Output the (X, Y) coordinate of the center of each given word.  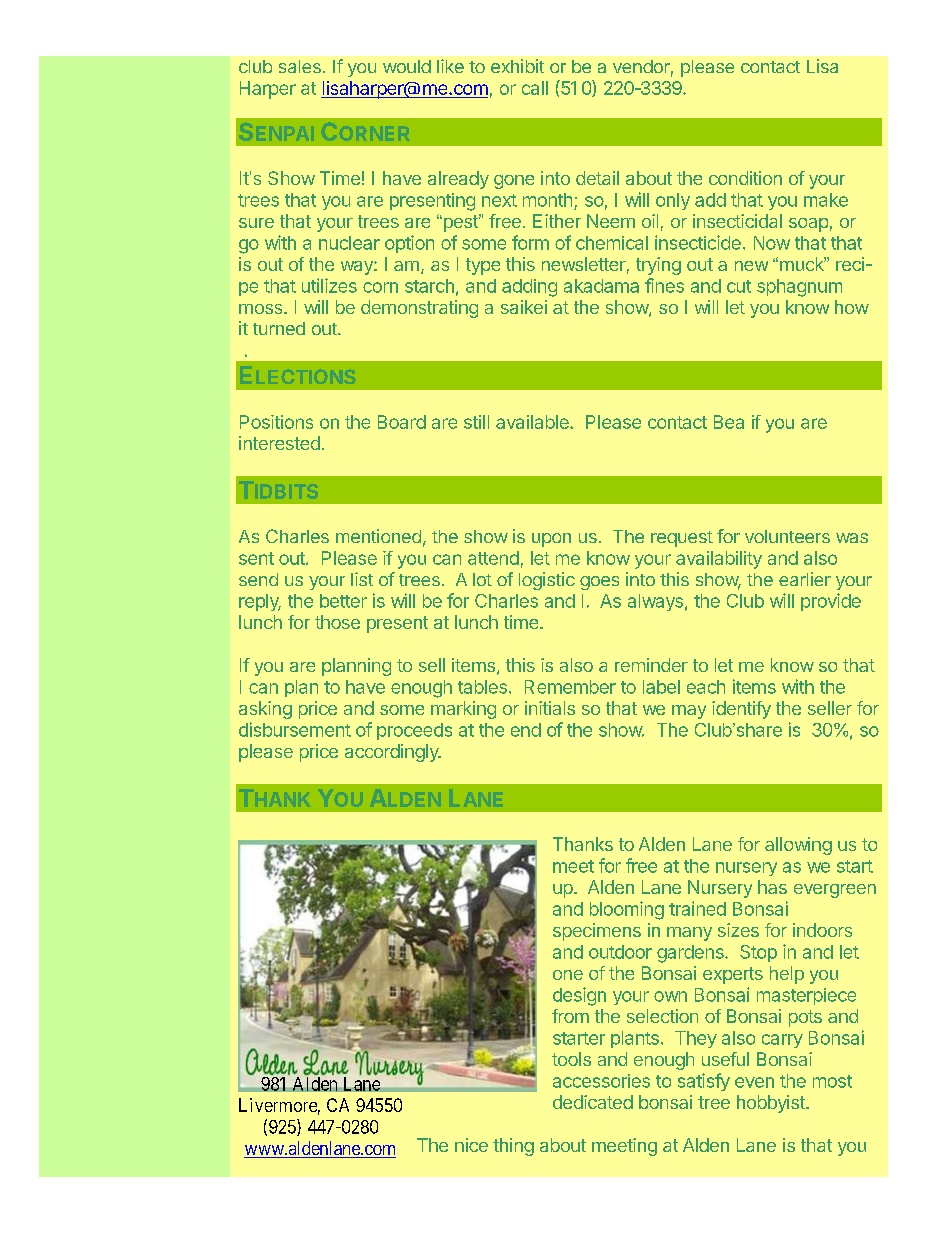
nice (471, 1145)
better (343, 601)
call (535, 88)
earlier (805, 579)
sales (300, 66)
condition (745, 178)
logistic (547, 581)
